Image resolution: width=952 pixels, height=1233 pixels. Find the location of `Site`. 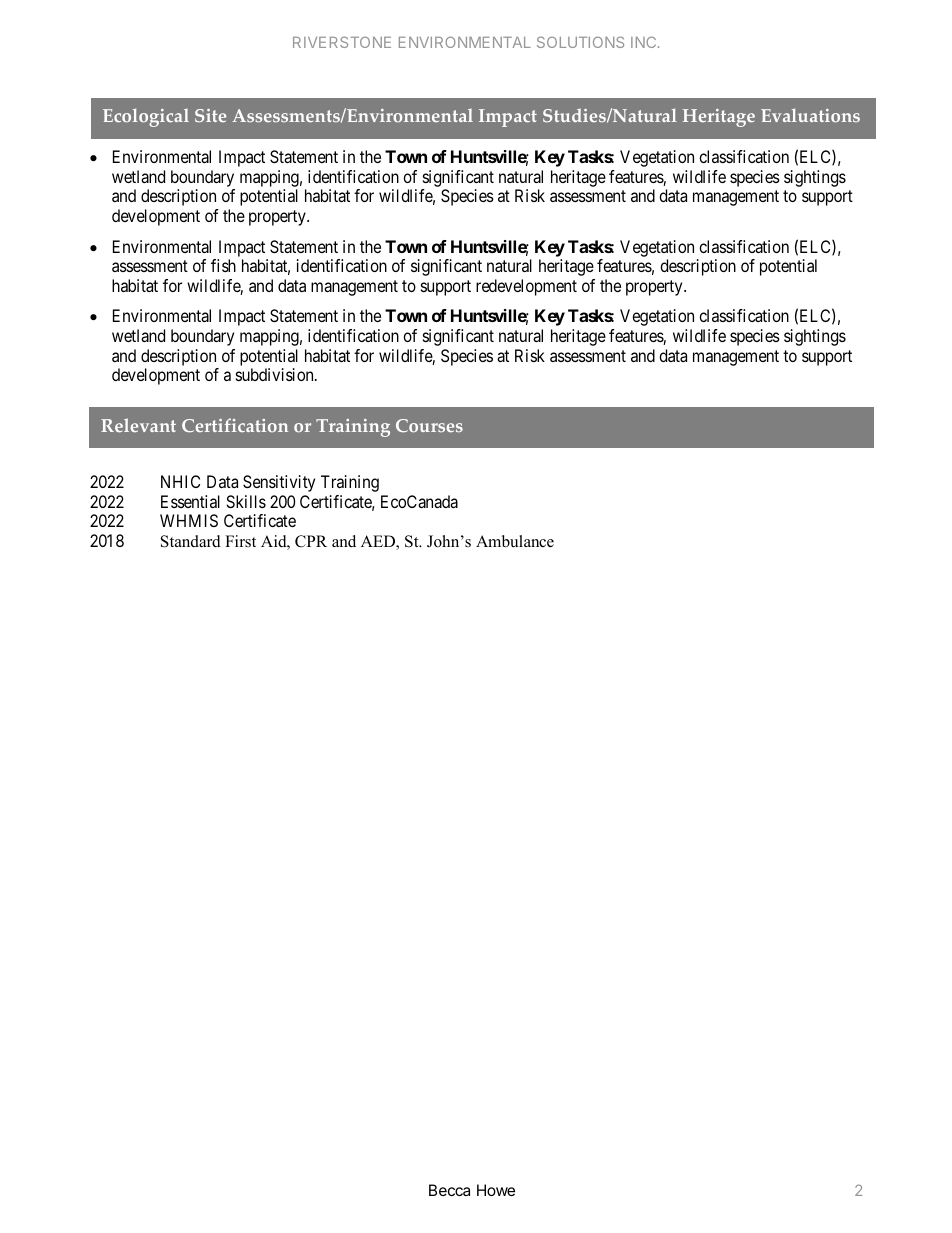

Site is located at coordinates (210, 115).
